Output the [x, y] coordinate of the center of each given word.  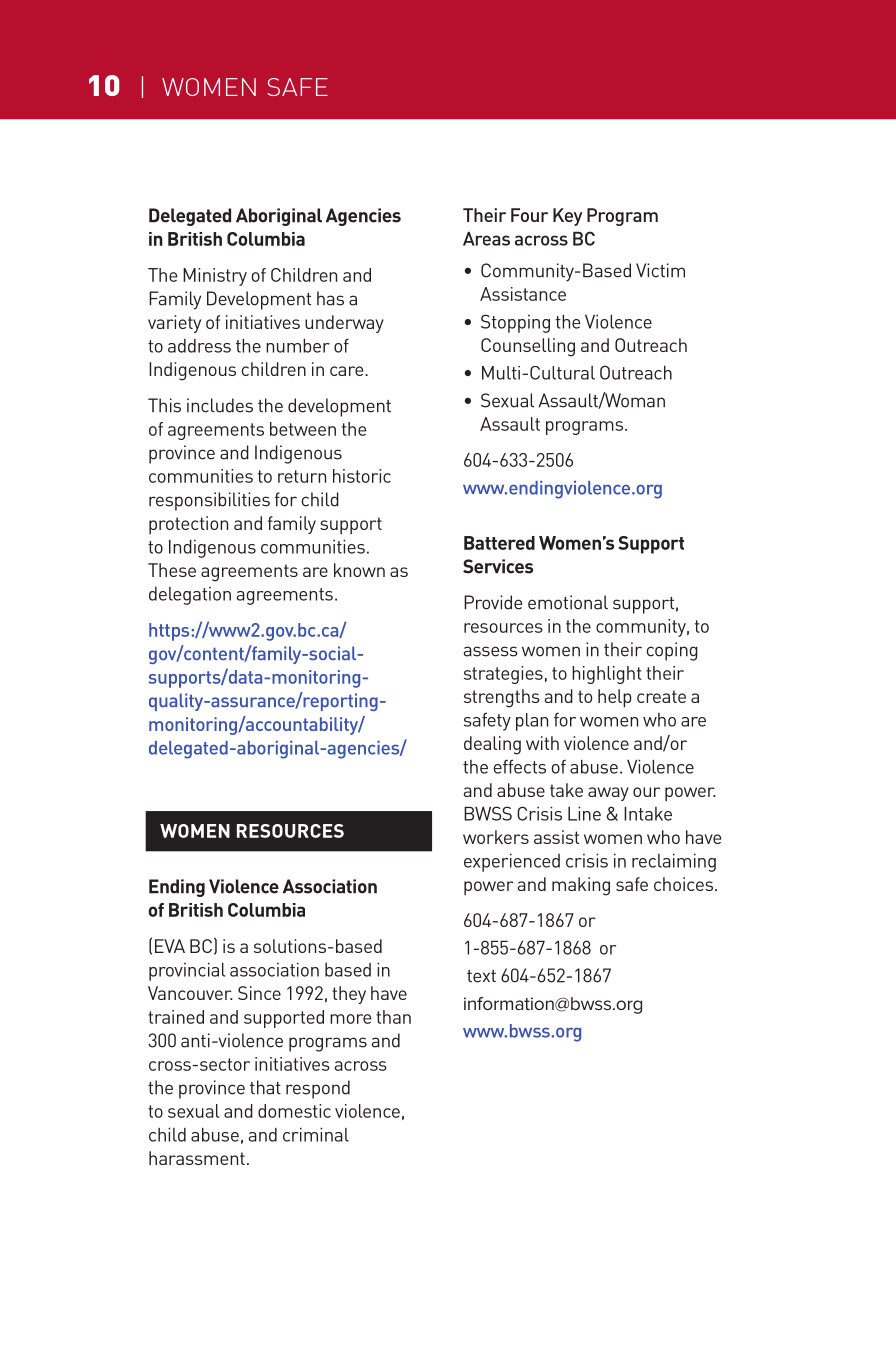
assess [490, 651]
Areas [486, 239]
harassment [197, 1158]
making [581, 886]
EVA [170, 946]
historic [362, 476]
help [615, 698]
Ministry [215, 277]
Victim [660, 270]
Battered [499, 543]
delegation [190, 596]
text [481, 976]
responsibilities [209, 501]
